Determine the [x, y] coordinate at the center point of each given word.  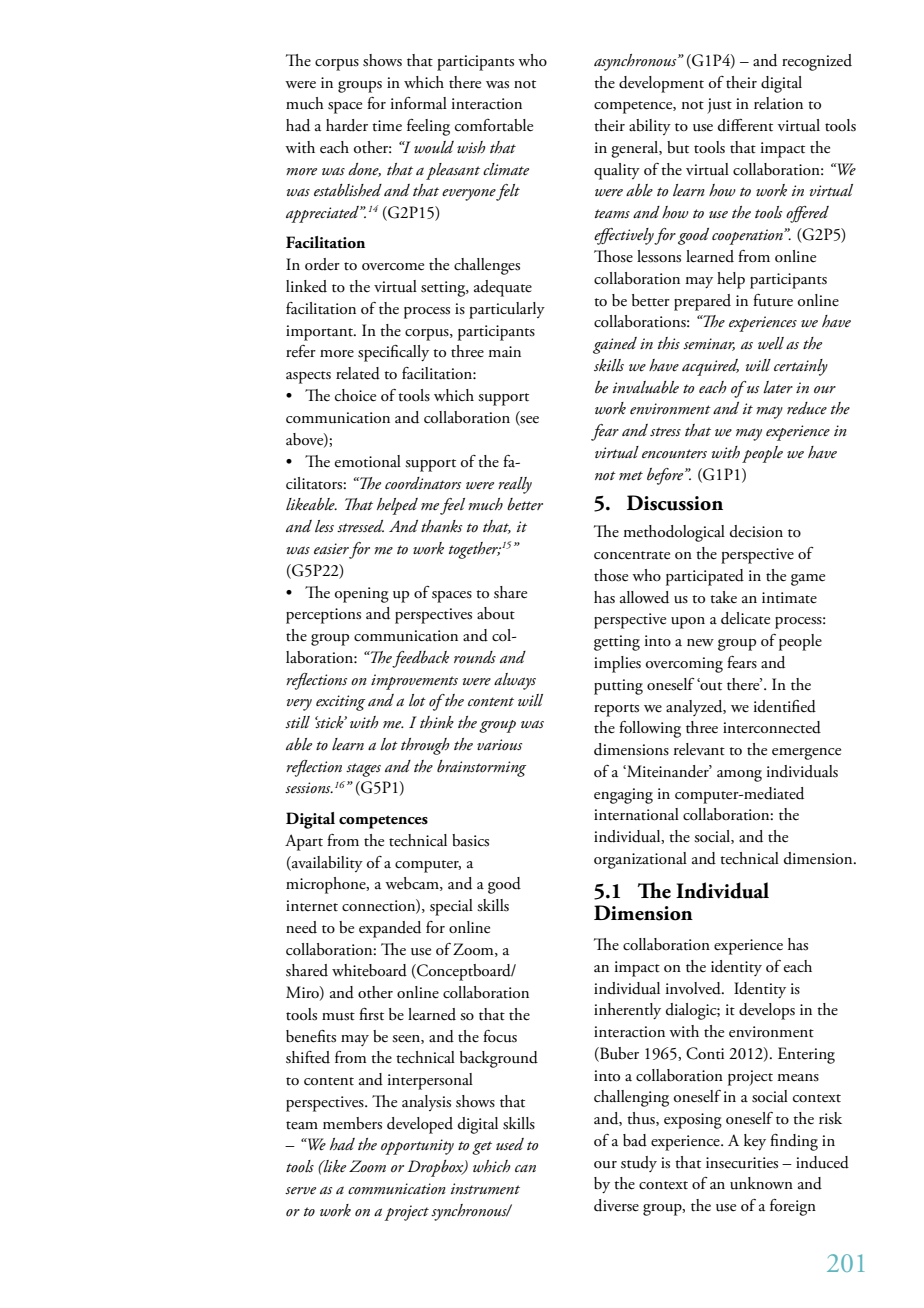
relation [778, 103]
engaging [623, 796]
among [739, 776]
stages [363, 770]
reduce [807, 408]
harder [347, 125]
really [515, 485]
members [352, 1123]
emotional [368, 461]
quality [617, 171]
